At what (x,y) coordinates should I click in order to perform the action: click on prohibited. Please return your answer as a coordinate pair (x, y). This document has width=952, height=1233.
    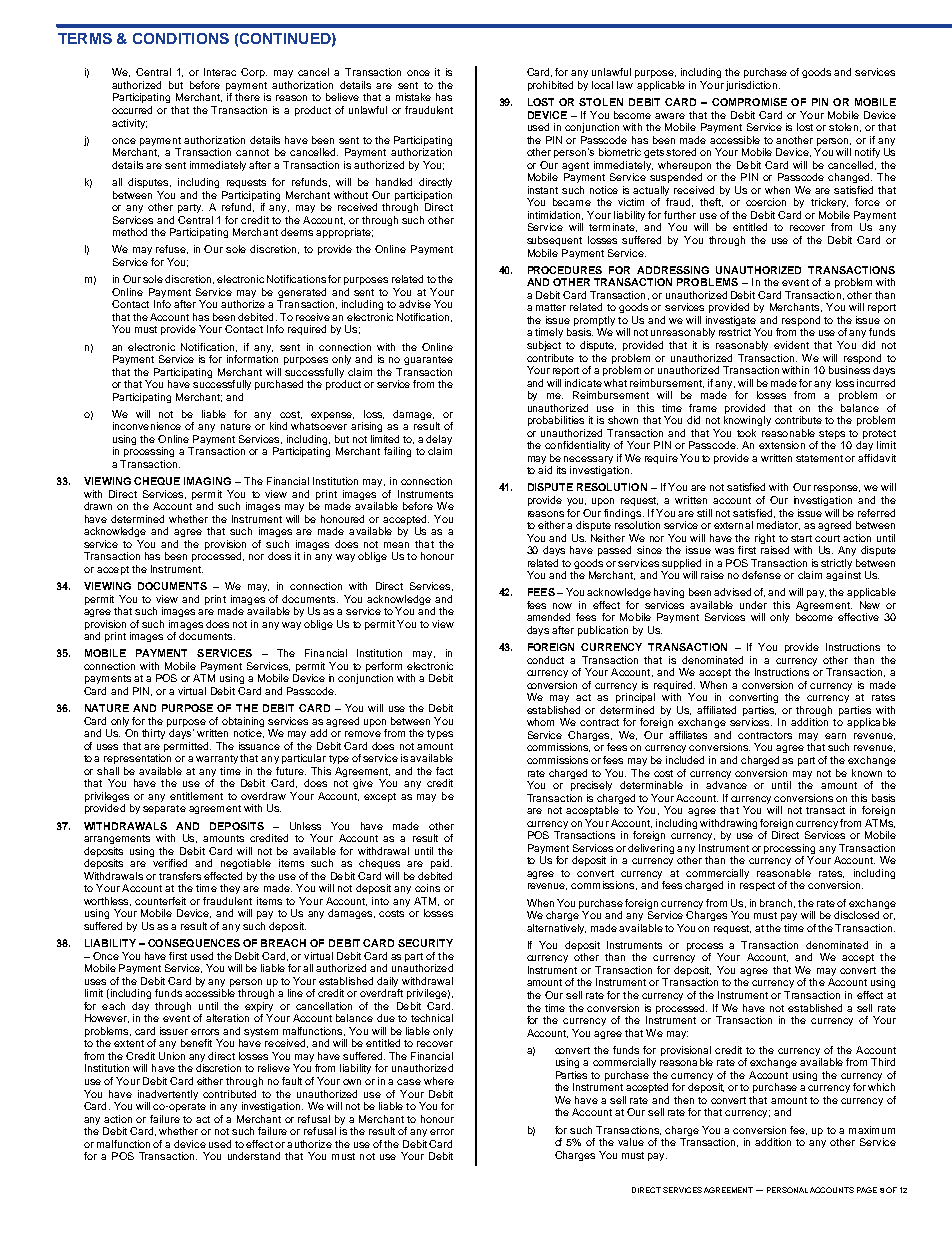
    Looking at the image, I should click on (550, 86).
